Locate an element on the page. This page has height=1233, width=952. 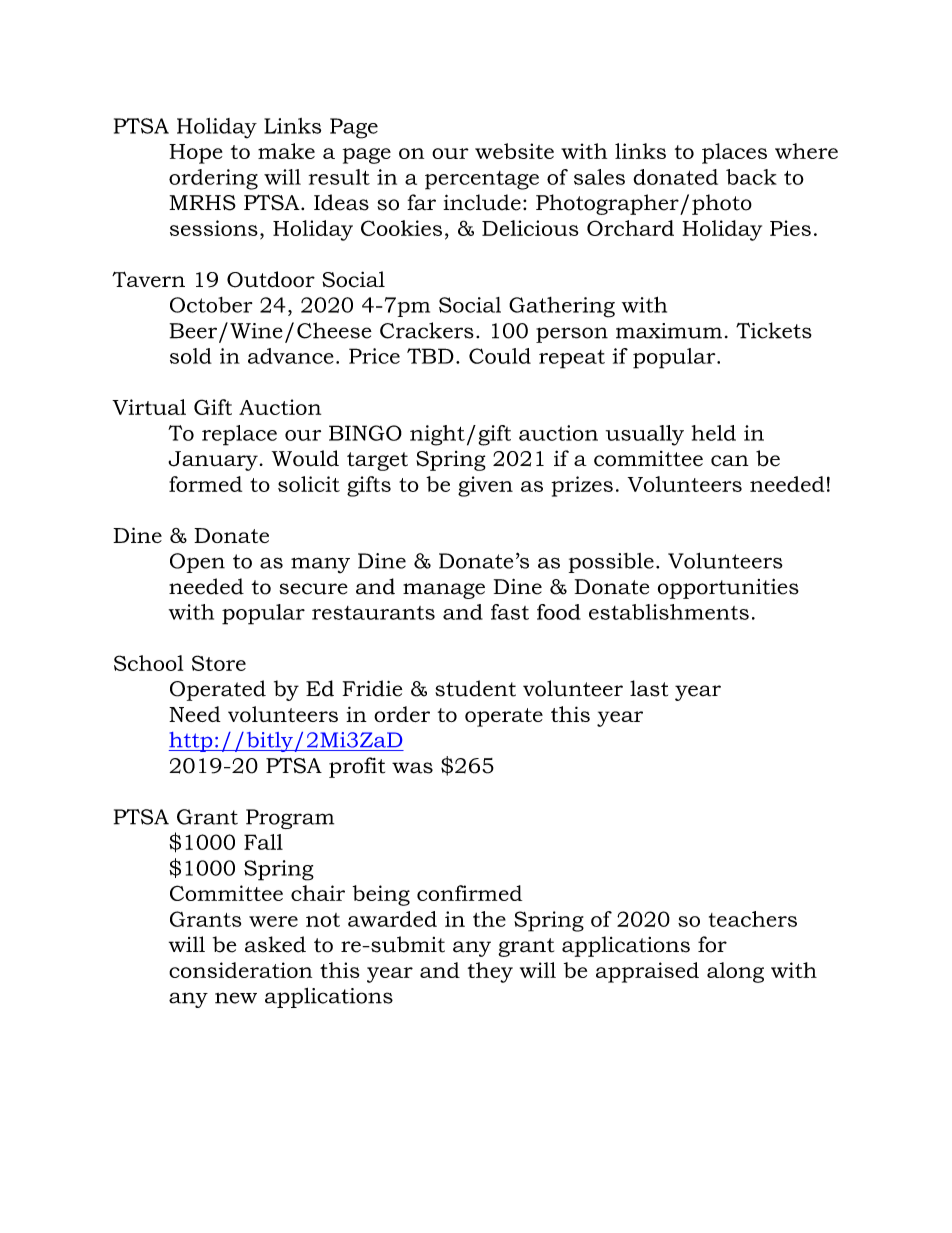
back is located at coordinates (751, 177).
